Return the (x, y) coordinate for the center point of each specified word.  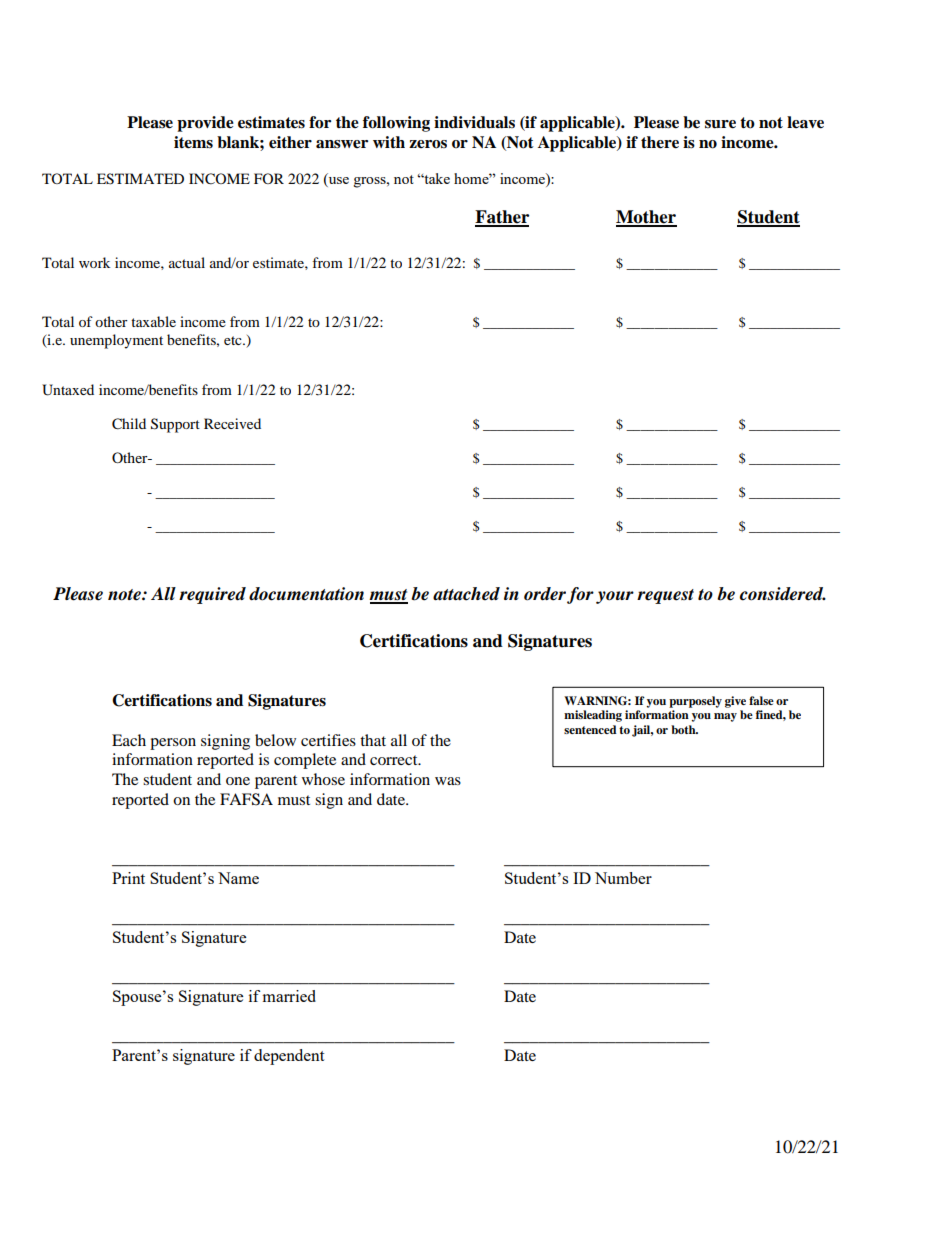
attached (466, 594)
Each (129, 740)
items (193, 142)
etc (234, 340)
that (373, 740)
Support (175, 425)
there (660, 142)
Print (128, 878)
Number (623, 878)
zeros (428, 144)
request (665, 596)
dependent (289, 1057)
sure (720, 124)
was (448, 781)
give (735, 702)
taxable (153, 321)
